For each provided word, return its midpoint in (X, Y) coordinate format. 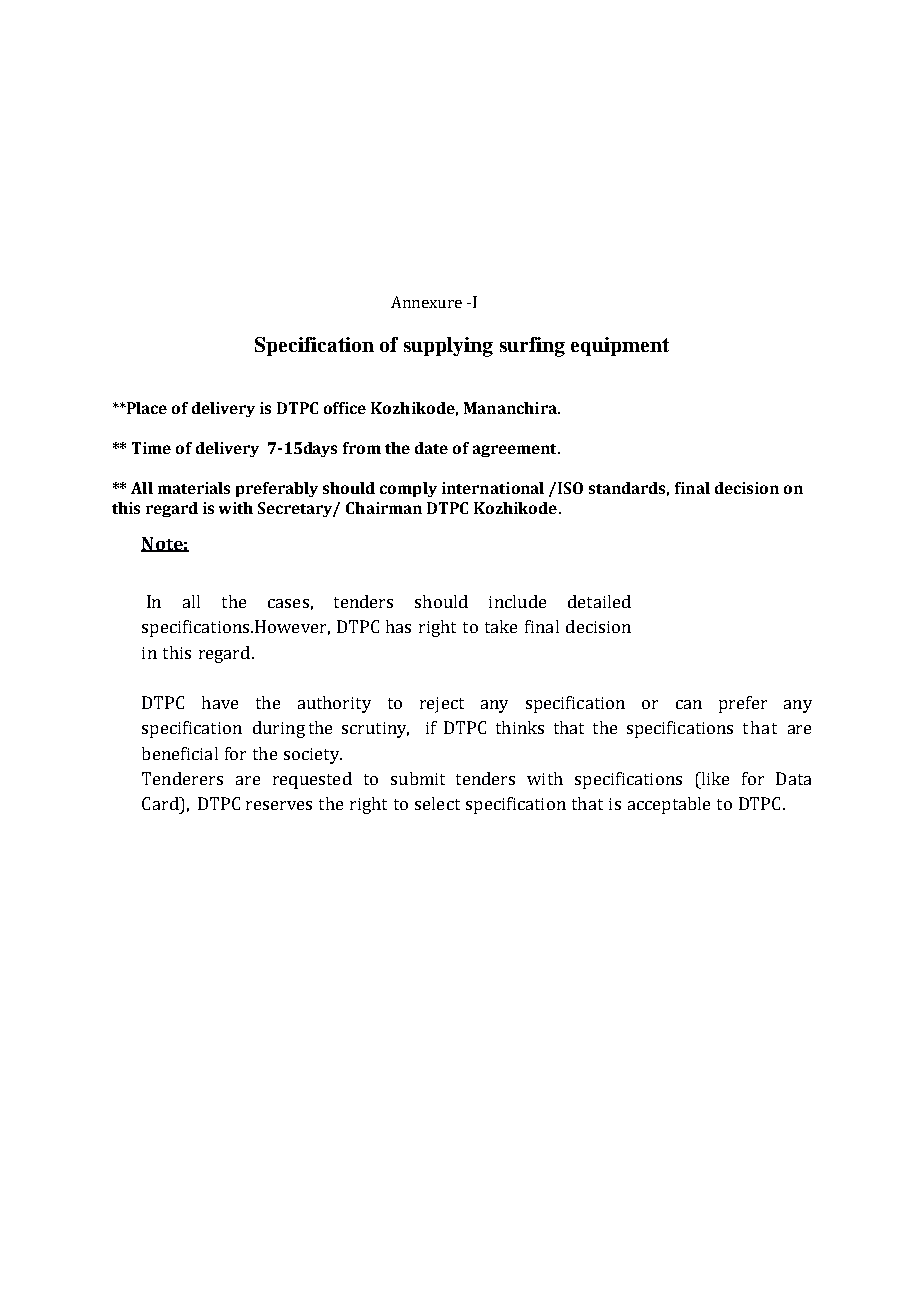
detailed (599, 601)
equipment (620, 346)
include (517, 601)
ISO (570, 488)
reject (442, 705)
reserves (279, 805)
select (437, 803)
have (220, 702)
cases (288, 603)
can (689, 704)
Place (146, 408)
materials (194, 488)
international (493, 488)
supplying (448, 347)
